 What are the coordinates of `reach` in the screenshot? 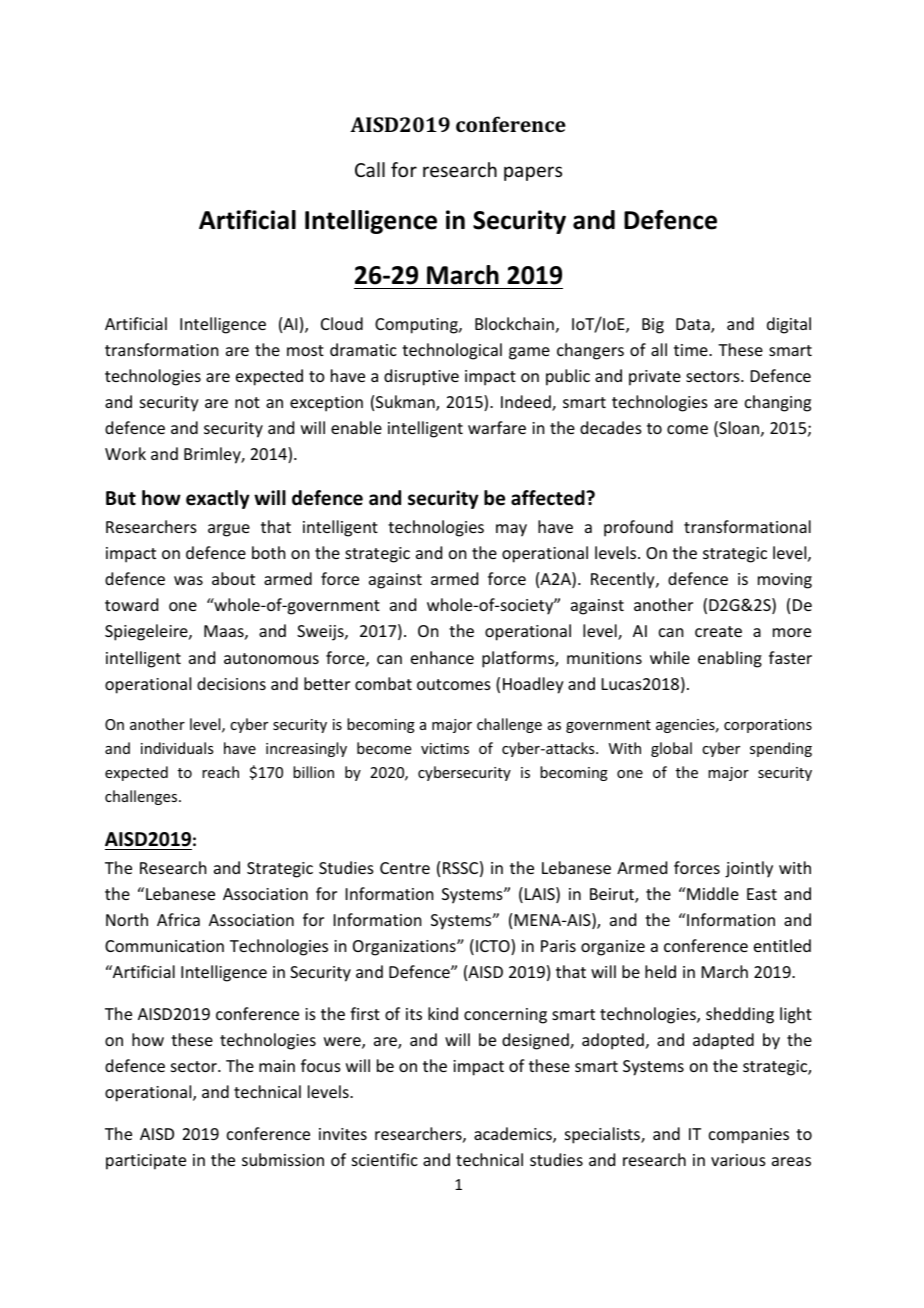 It's located at (220, 772).
